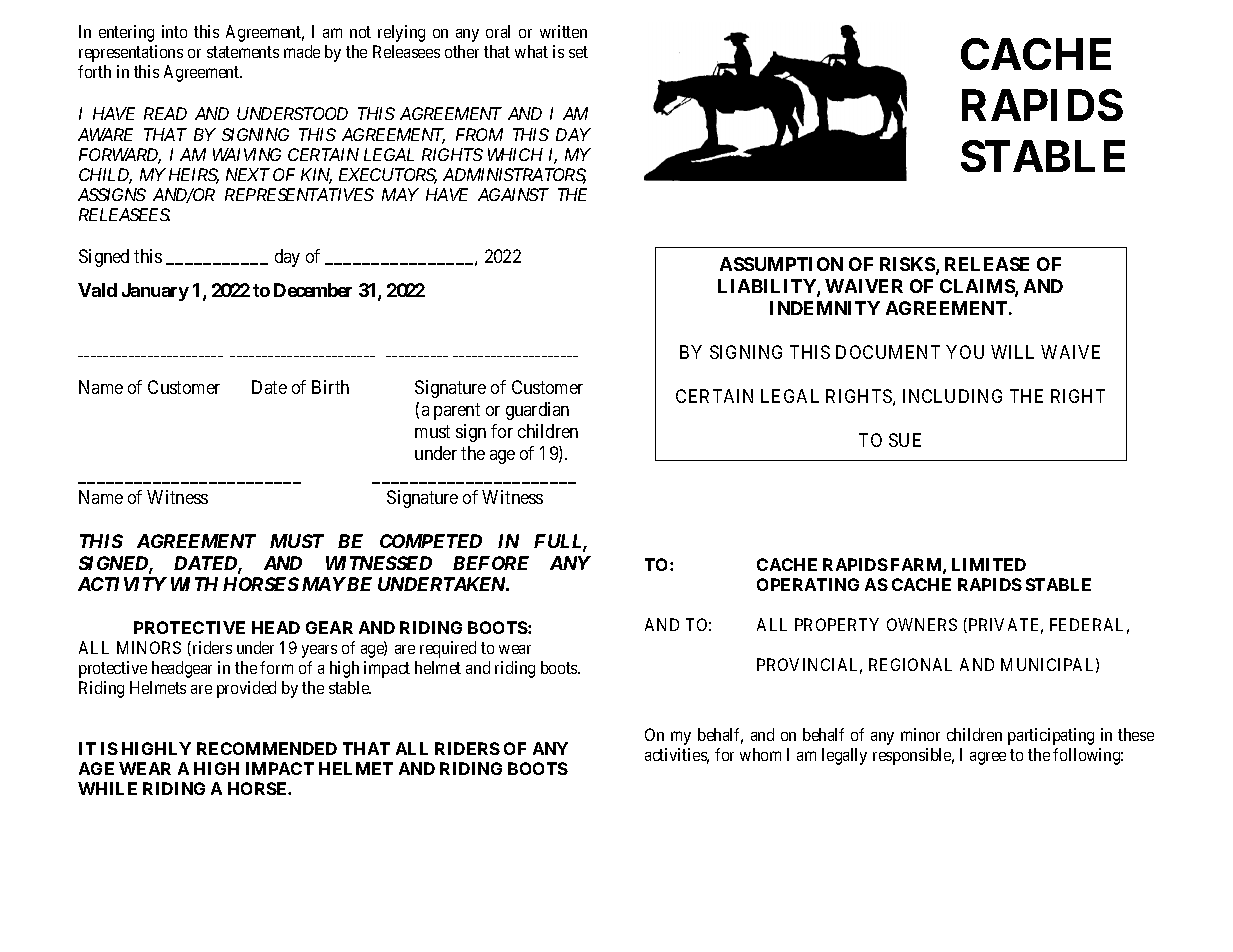 The width and height of the document is (1233, 952). What do you see at coordinates (563, 31) in the document?
I see `written` at bounding box center [563, 31].
